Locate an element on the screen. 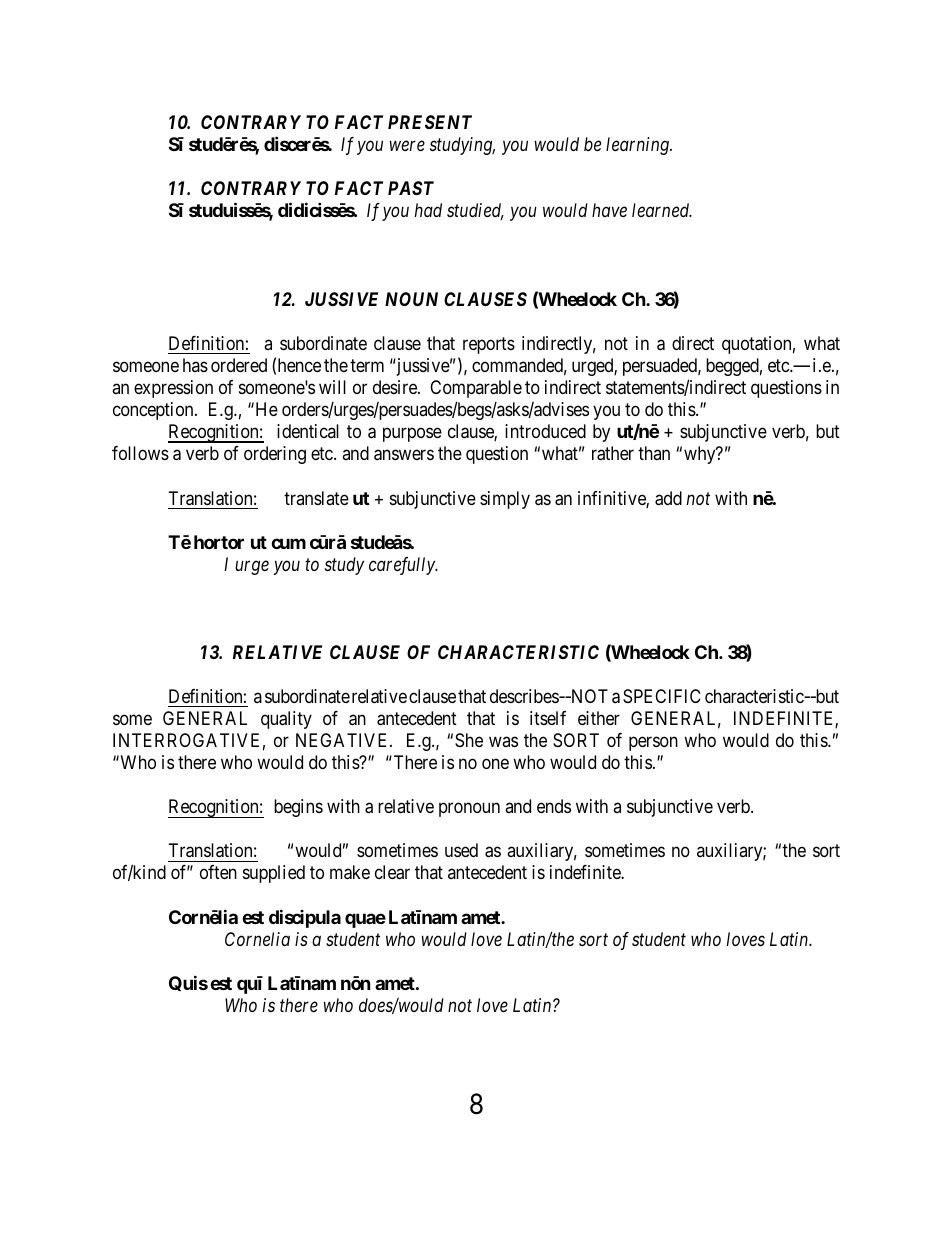 The image size is (952, 1233). desire is located at coordinates (396, 387).
